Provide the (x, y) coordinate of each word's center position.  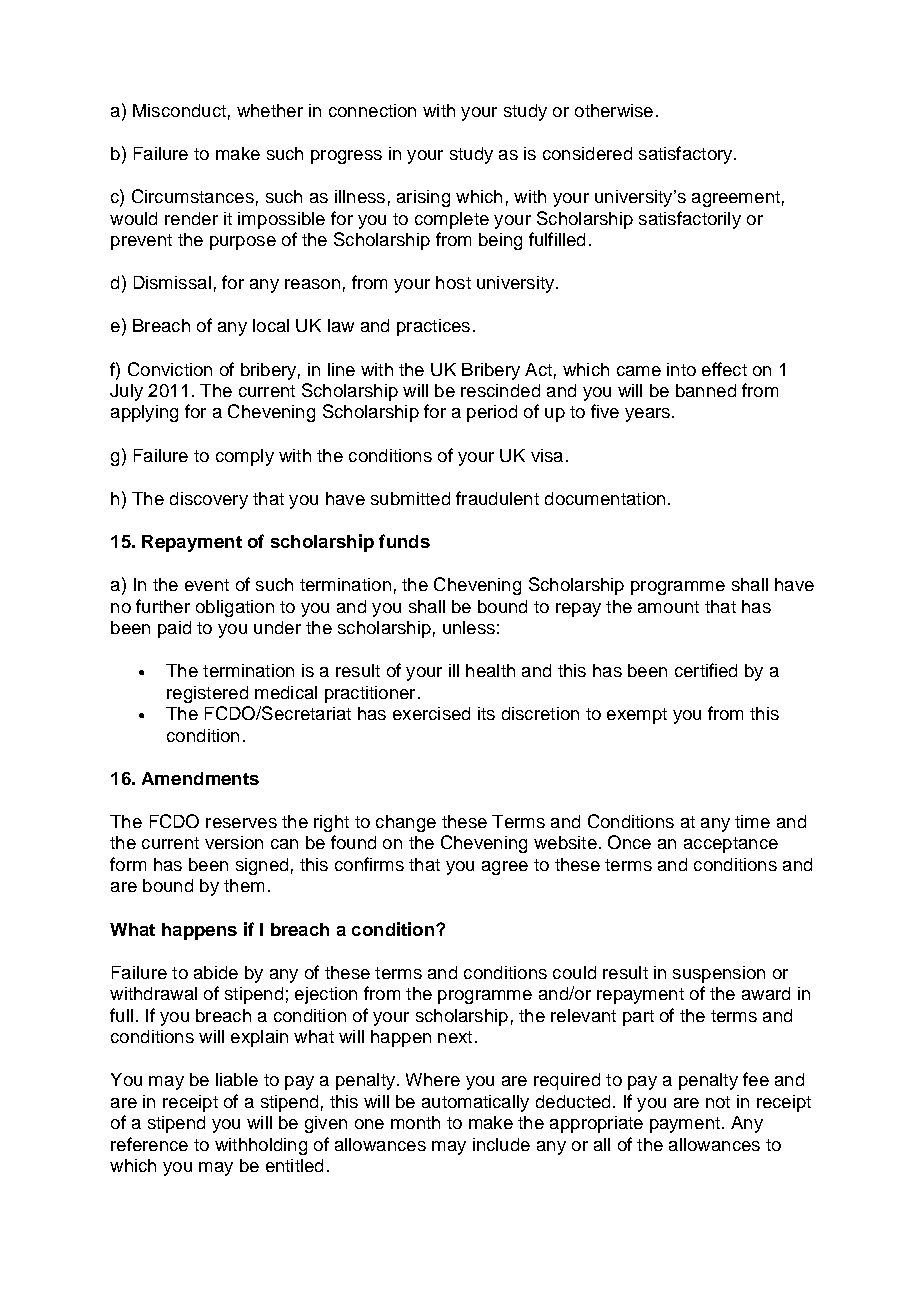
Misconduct (179, 110)
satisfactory (687, 155)
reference (149, 1144)
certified (706, 670)
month (415, 1122)
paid (174, 629)
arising (423, 198)
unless (469, 627)
